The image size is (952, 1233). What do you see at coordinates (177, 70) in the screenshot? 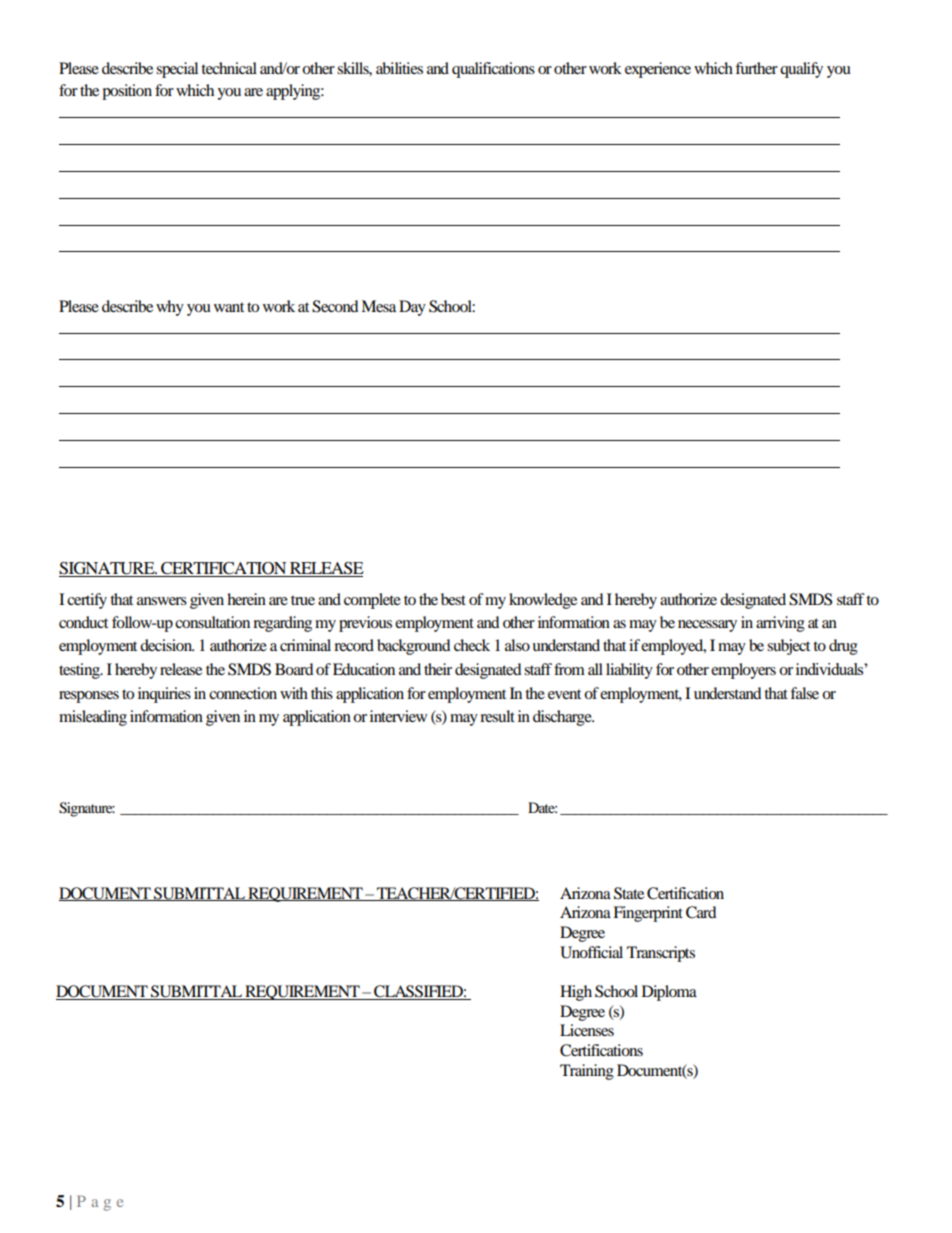
I see `special` at bounding box center [177, 70].
